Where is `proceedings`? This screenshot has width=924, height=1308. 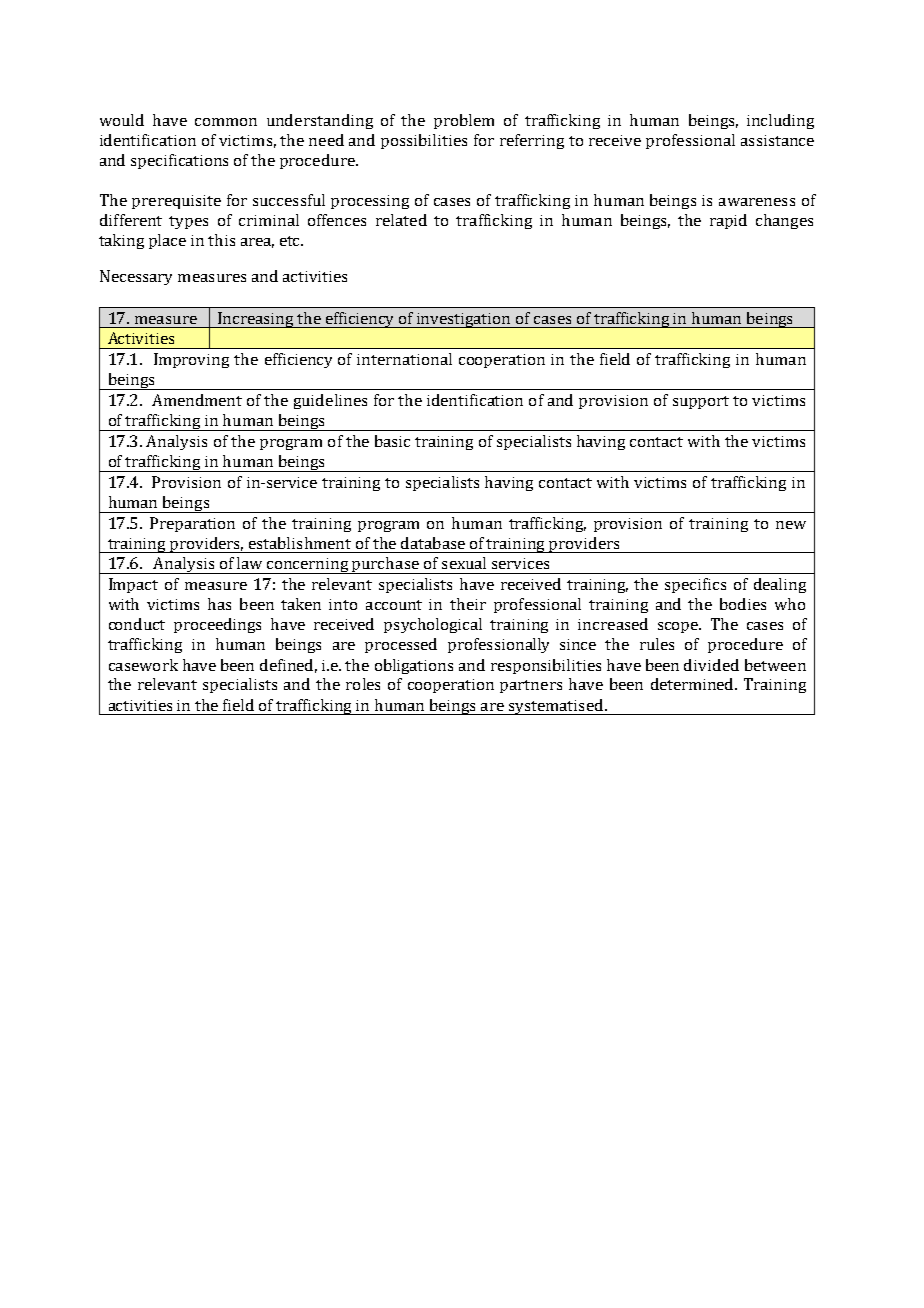
proceedings is located at coordinates (217, 625).
